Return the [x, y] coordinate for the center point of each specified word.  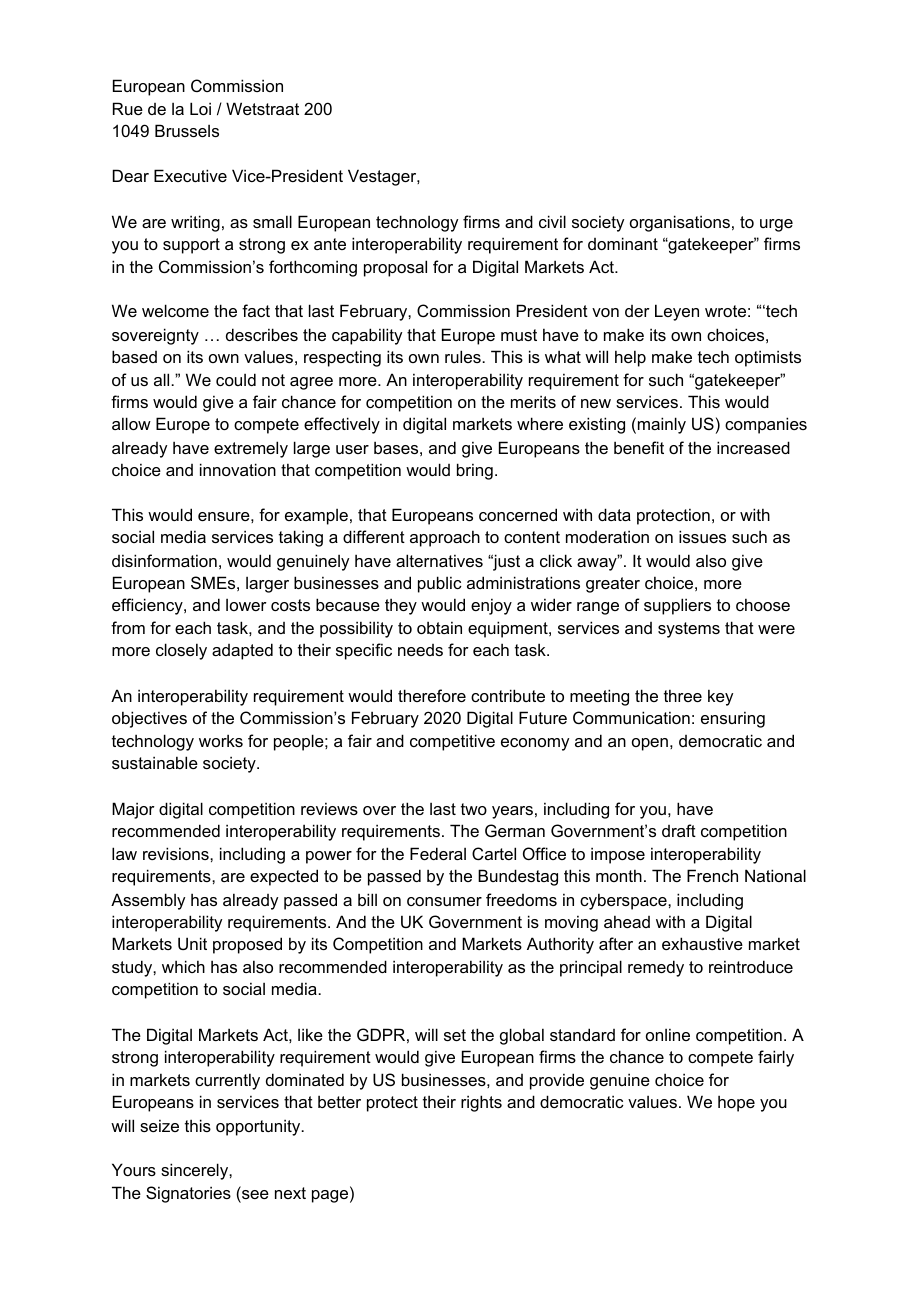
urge [776, 225]
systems [689, 630]
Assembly [148, 901]
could [236, 379]
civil [552, 221]
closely [181, 651]
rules [464, 356]
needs [420, 650]
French [712, 875]
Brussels [187, 130]
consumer [444, 901]
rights [481, 1103]
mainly [662, 425]
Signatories [188, 1194]
